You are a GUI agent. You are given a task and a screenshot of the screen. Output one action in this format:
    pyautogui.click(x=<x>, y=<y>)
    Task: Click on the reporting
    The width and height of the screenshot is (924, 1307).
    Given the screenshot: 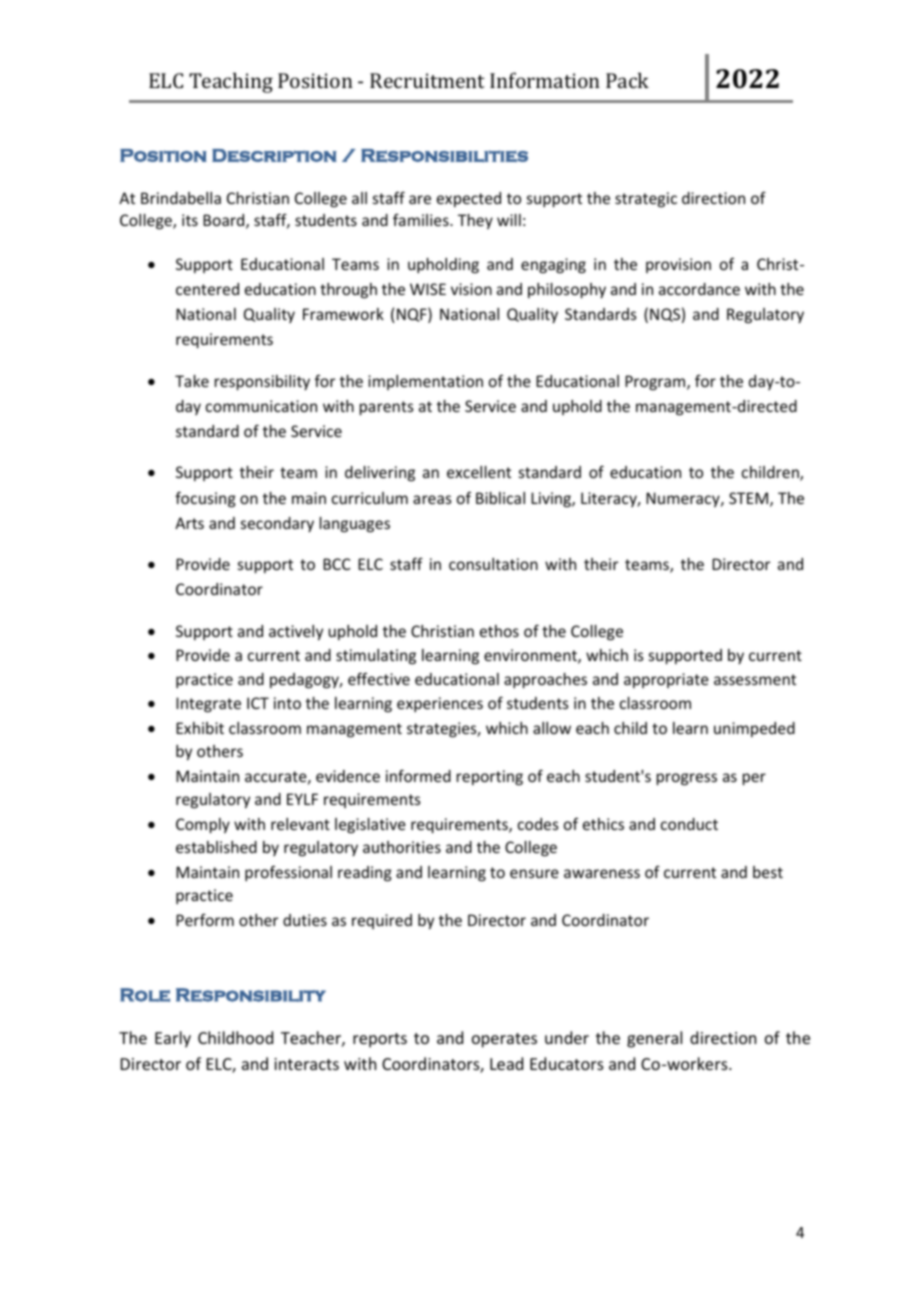 What is the action you would take?
    pyautogui.click(x=490, y=777)
